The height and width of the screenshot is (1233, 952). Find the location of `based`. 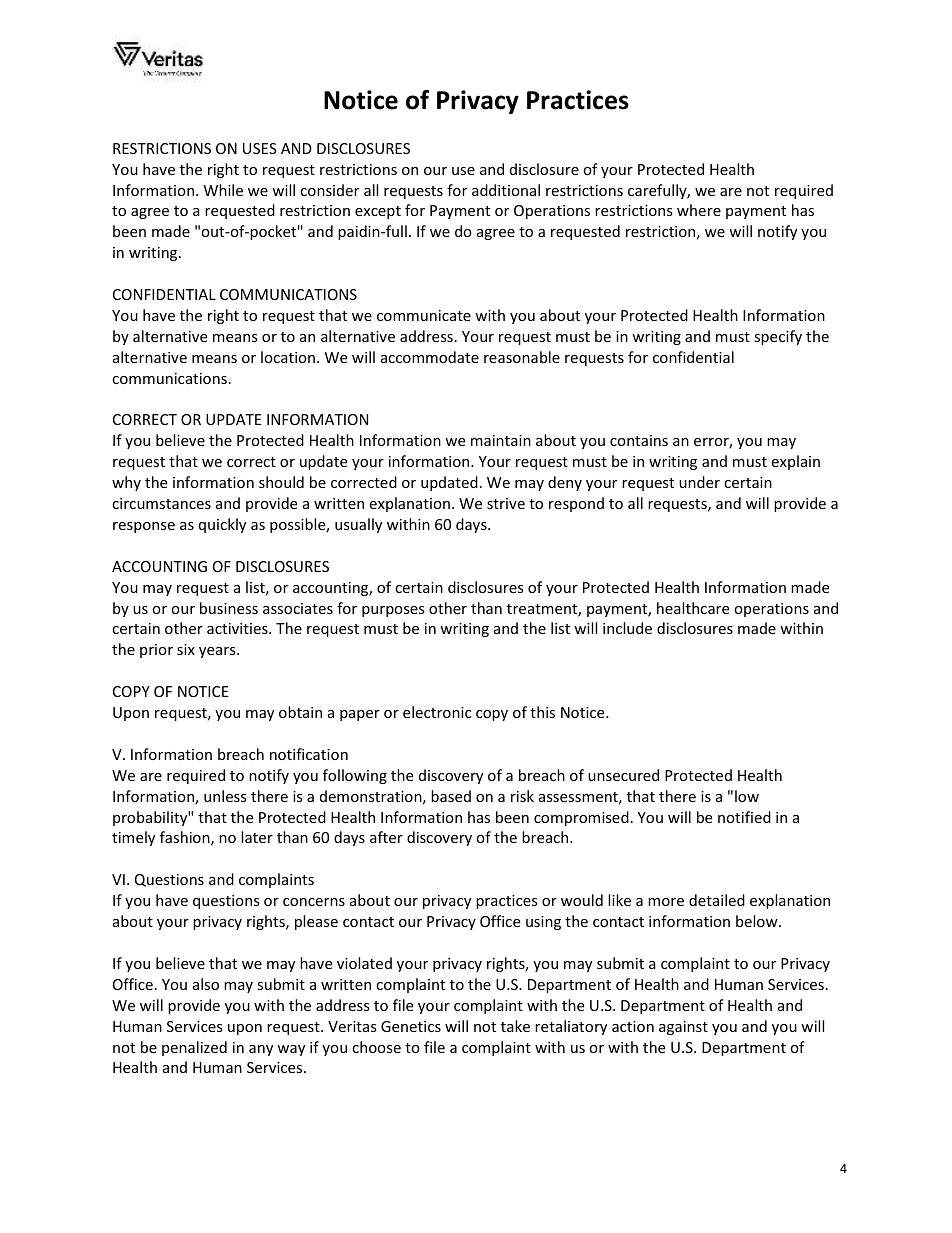

based is located at coordinates (451, 796).
